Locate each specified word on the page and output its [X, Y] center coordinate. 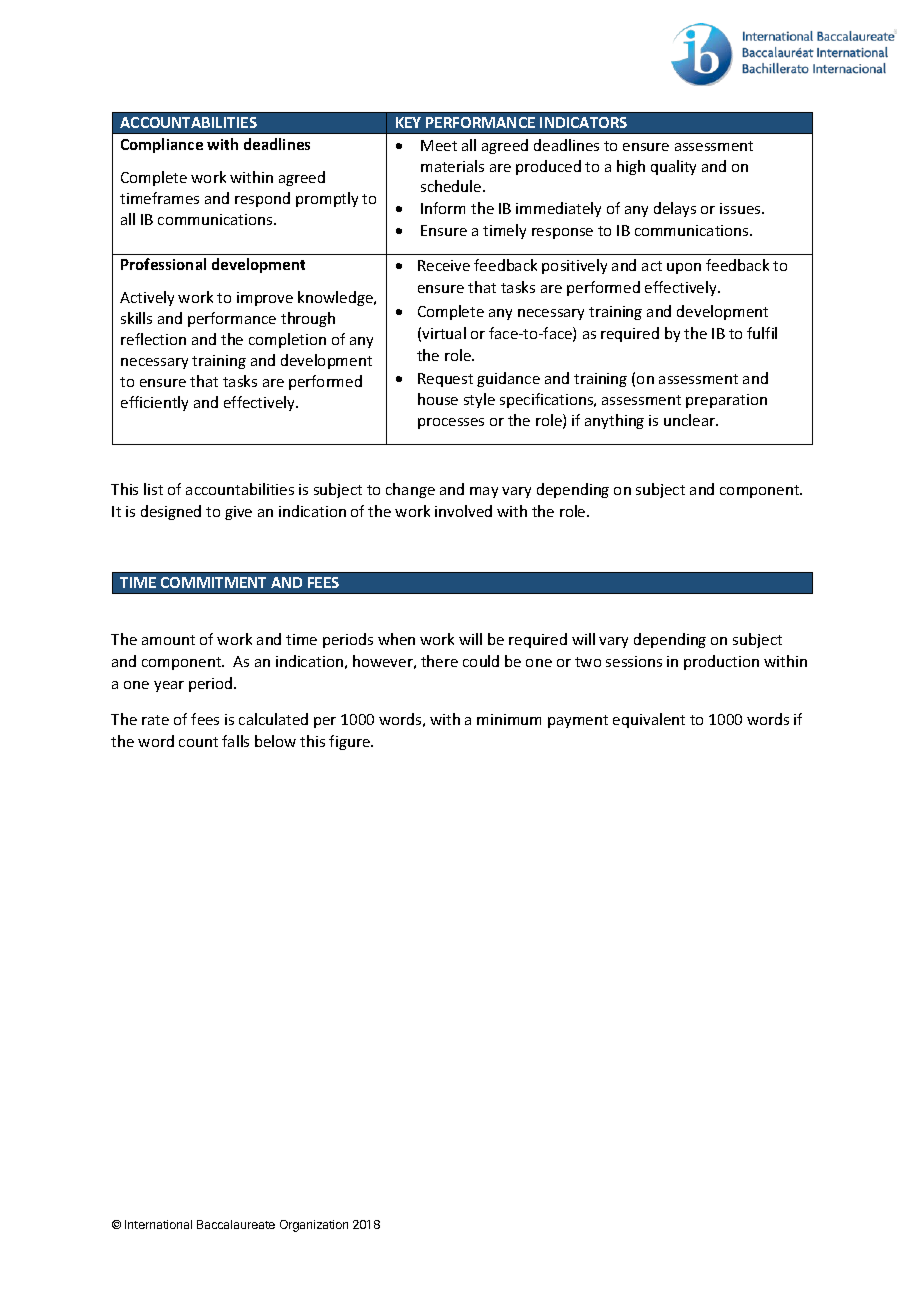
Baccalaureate [236, 1224]
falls [235, 741]
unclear [690, 420]
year [169, 686]
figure [350, 742]
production [721, 662]
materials [452, 166]
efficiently [154, 403]
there [439, 661]
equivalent [649, 720]
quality [673, 167]
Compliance [162, 145]
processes [451, 423]
